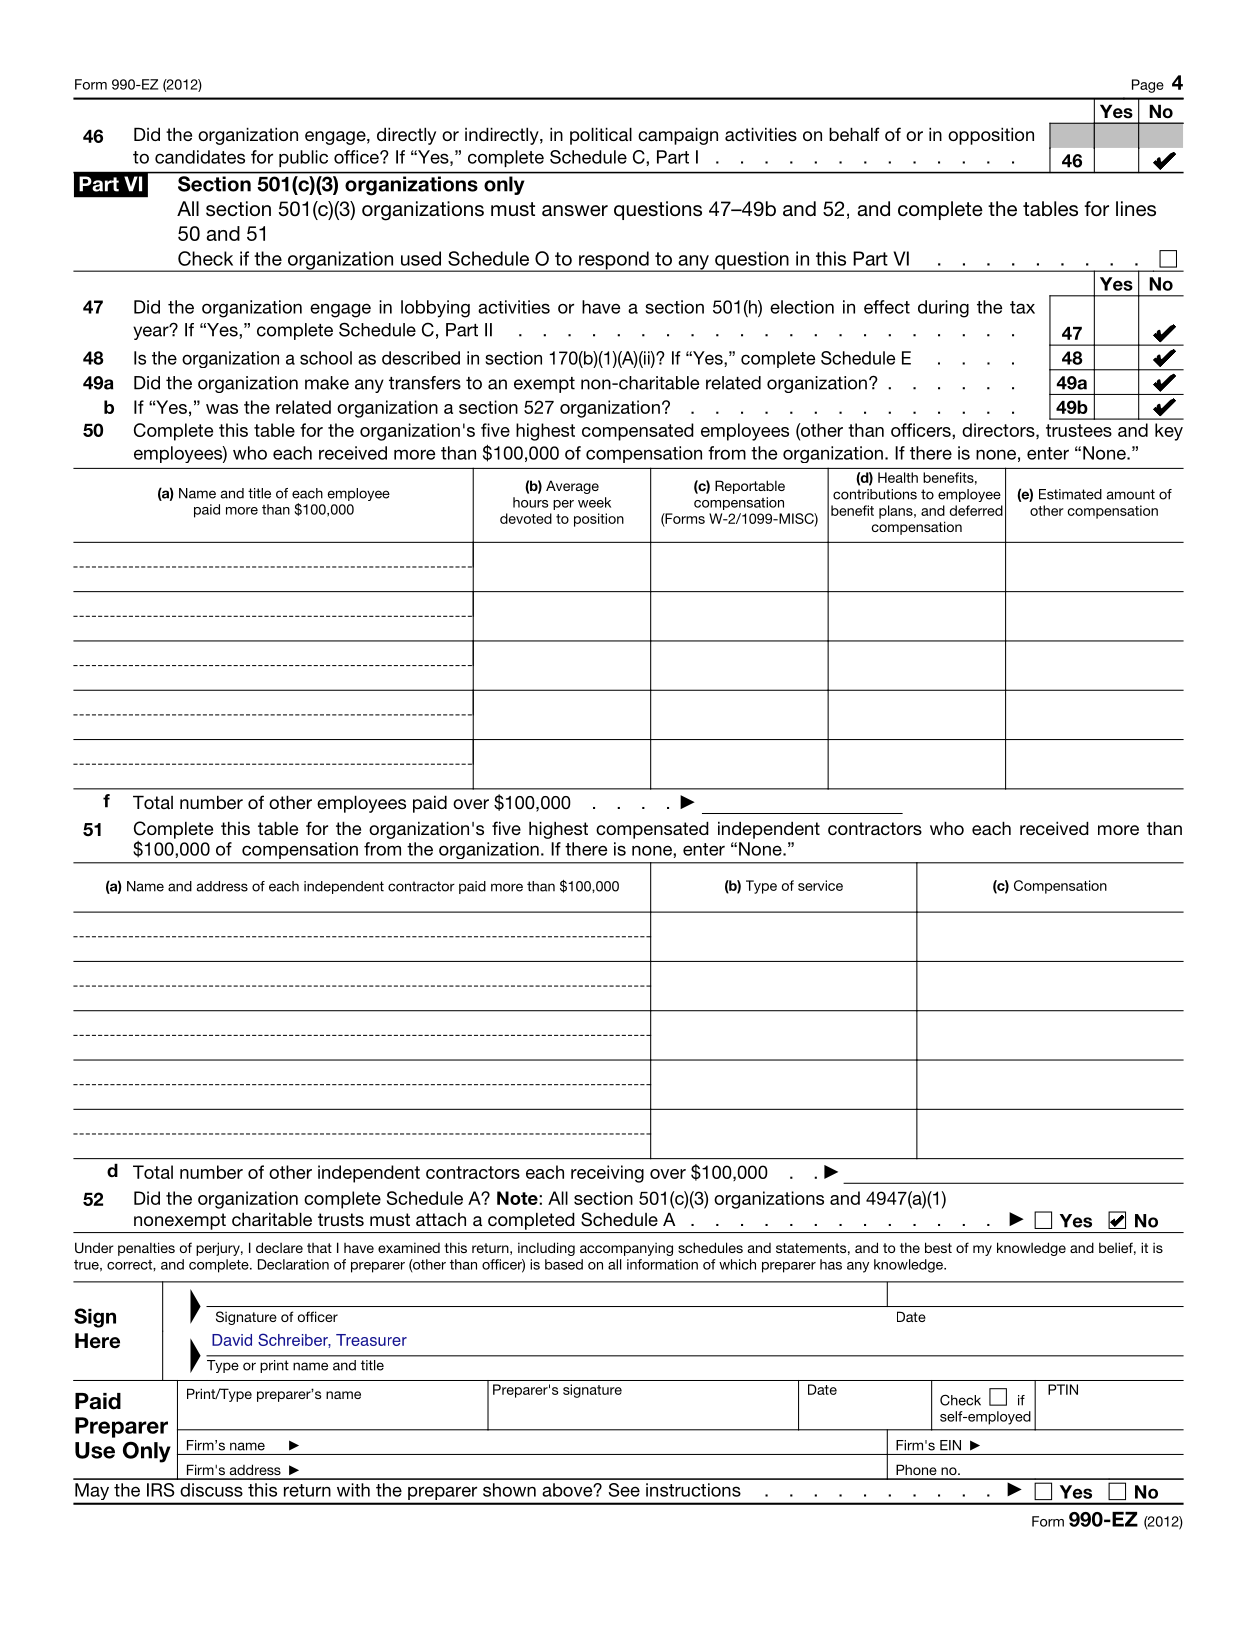  Describe the element at coordinates (820, 885) in the image. I see `service` at that location.
